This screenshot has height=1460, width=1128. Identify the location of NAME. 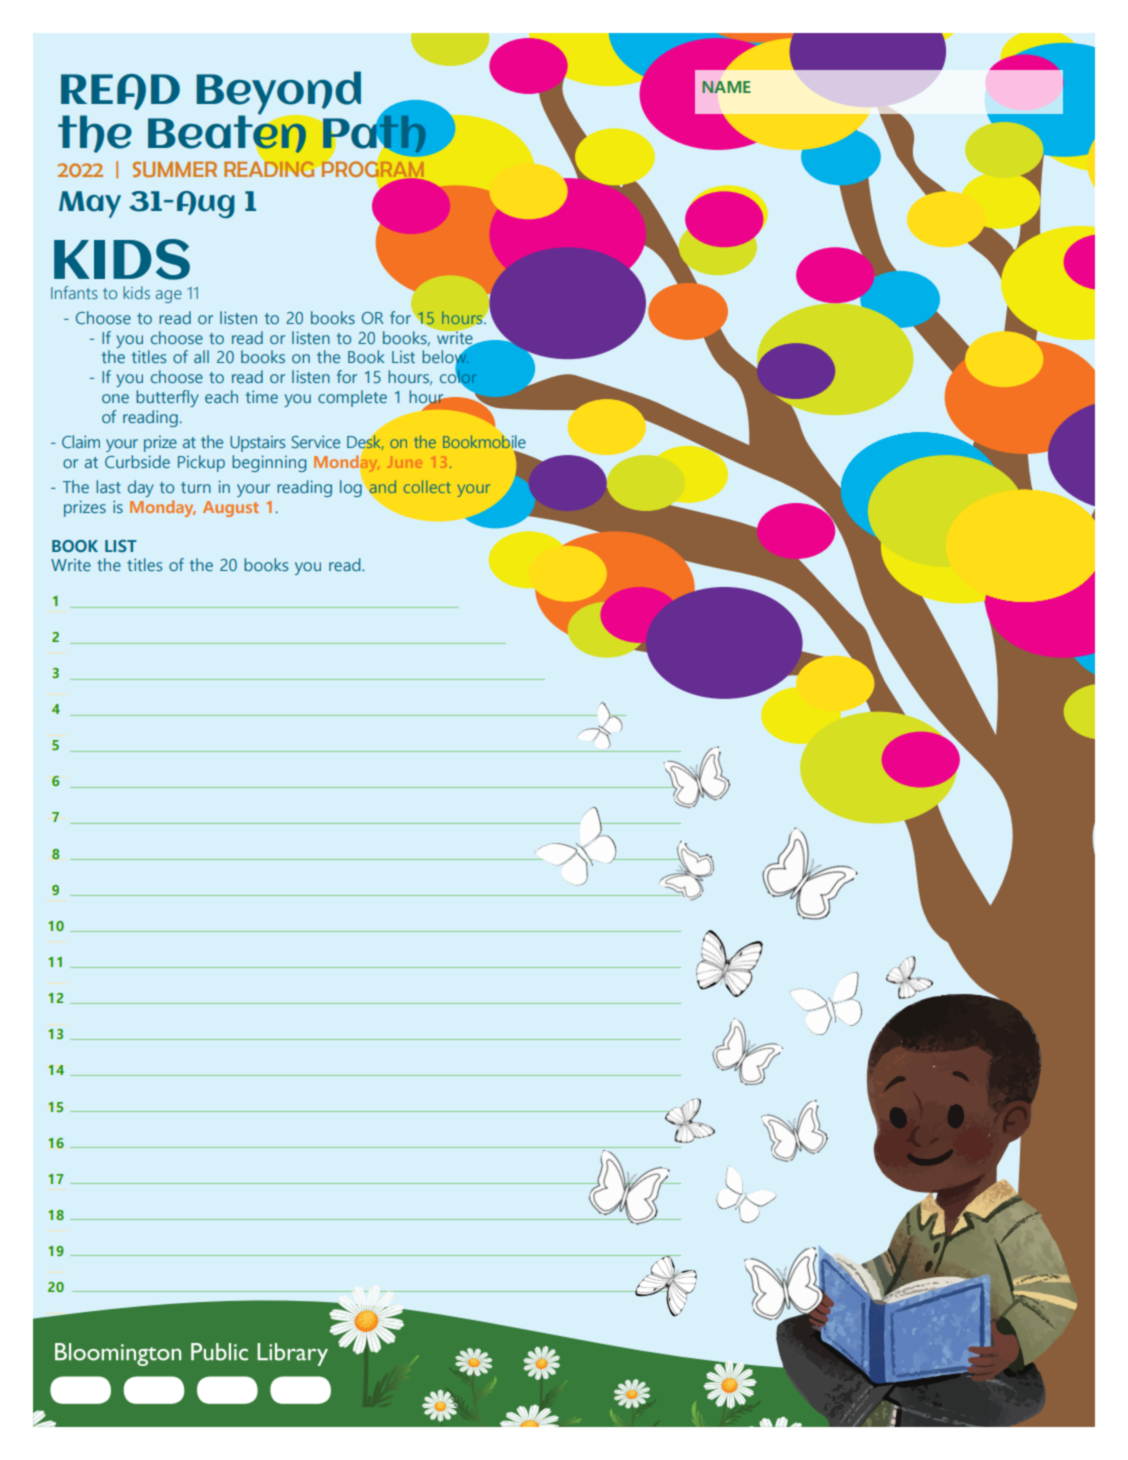
(726, 87).
